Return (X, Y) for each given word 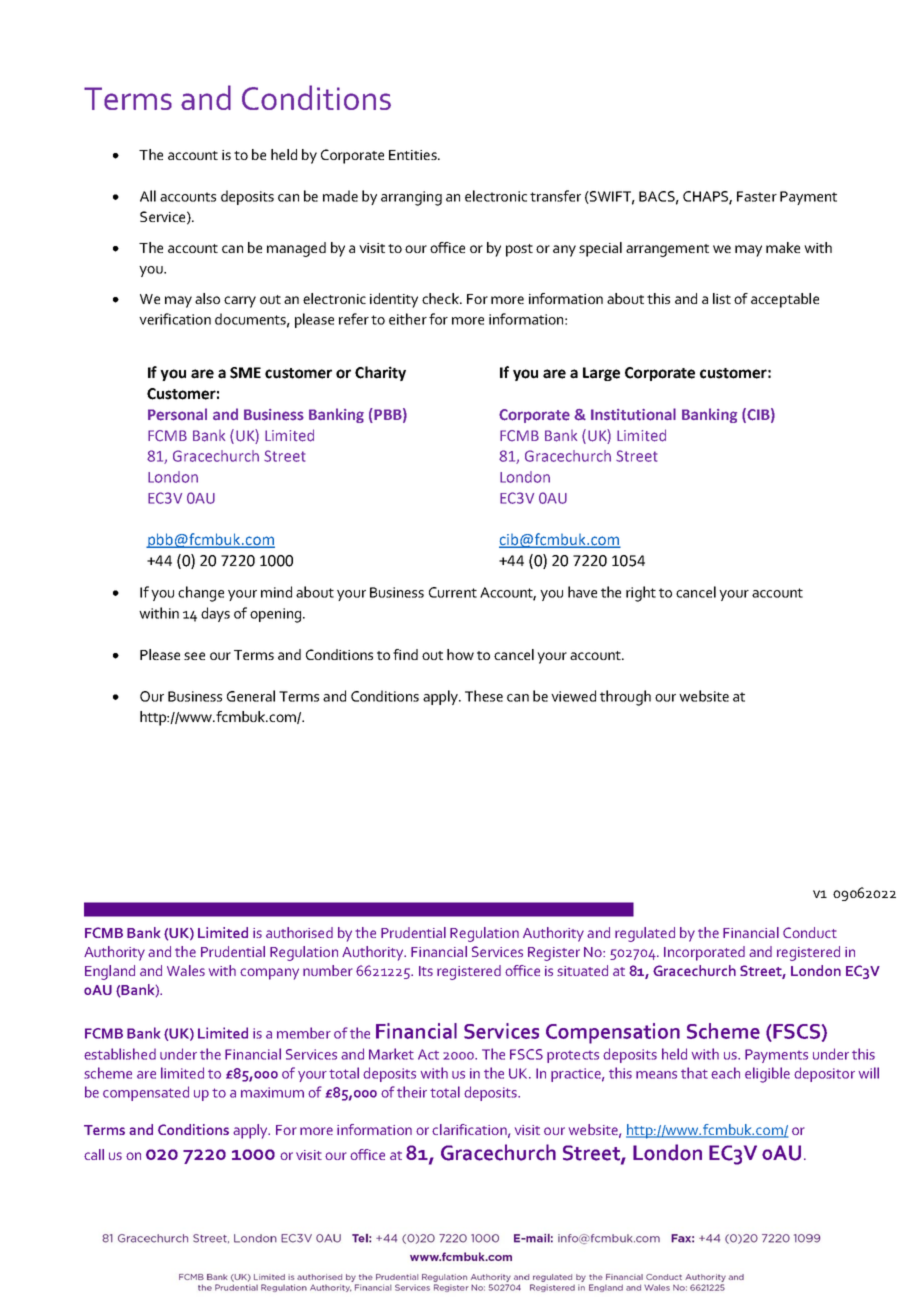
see (194, 656)
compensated (146, 1093)
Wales (186, 970)
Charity (380, 373)
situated (582, 970)
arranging (411, 198)
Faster (757, 196)
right (641, 594)
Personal (177, 414)
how (460, 654)
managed (296, 249)
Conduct (810, 932)
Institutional (633, 414)
